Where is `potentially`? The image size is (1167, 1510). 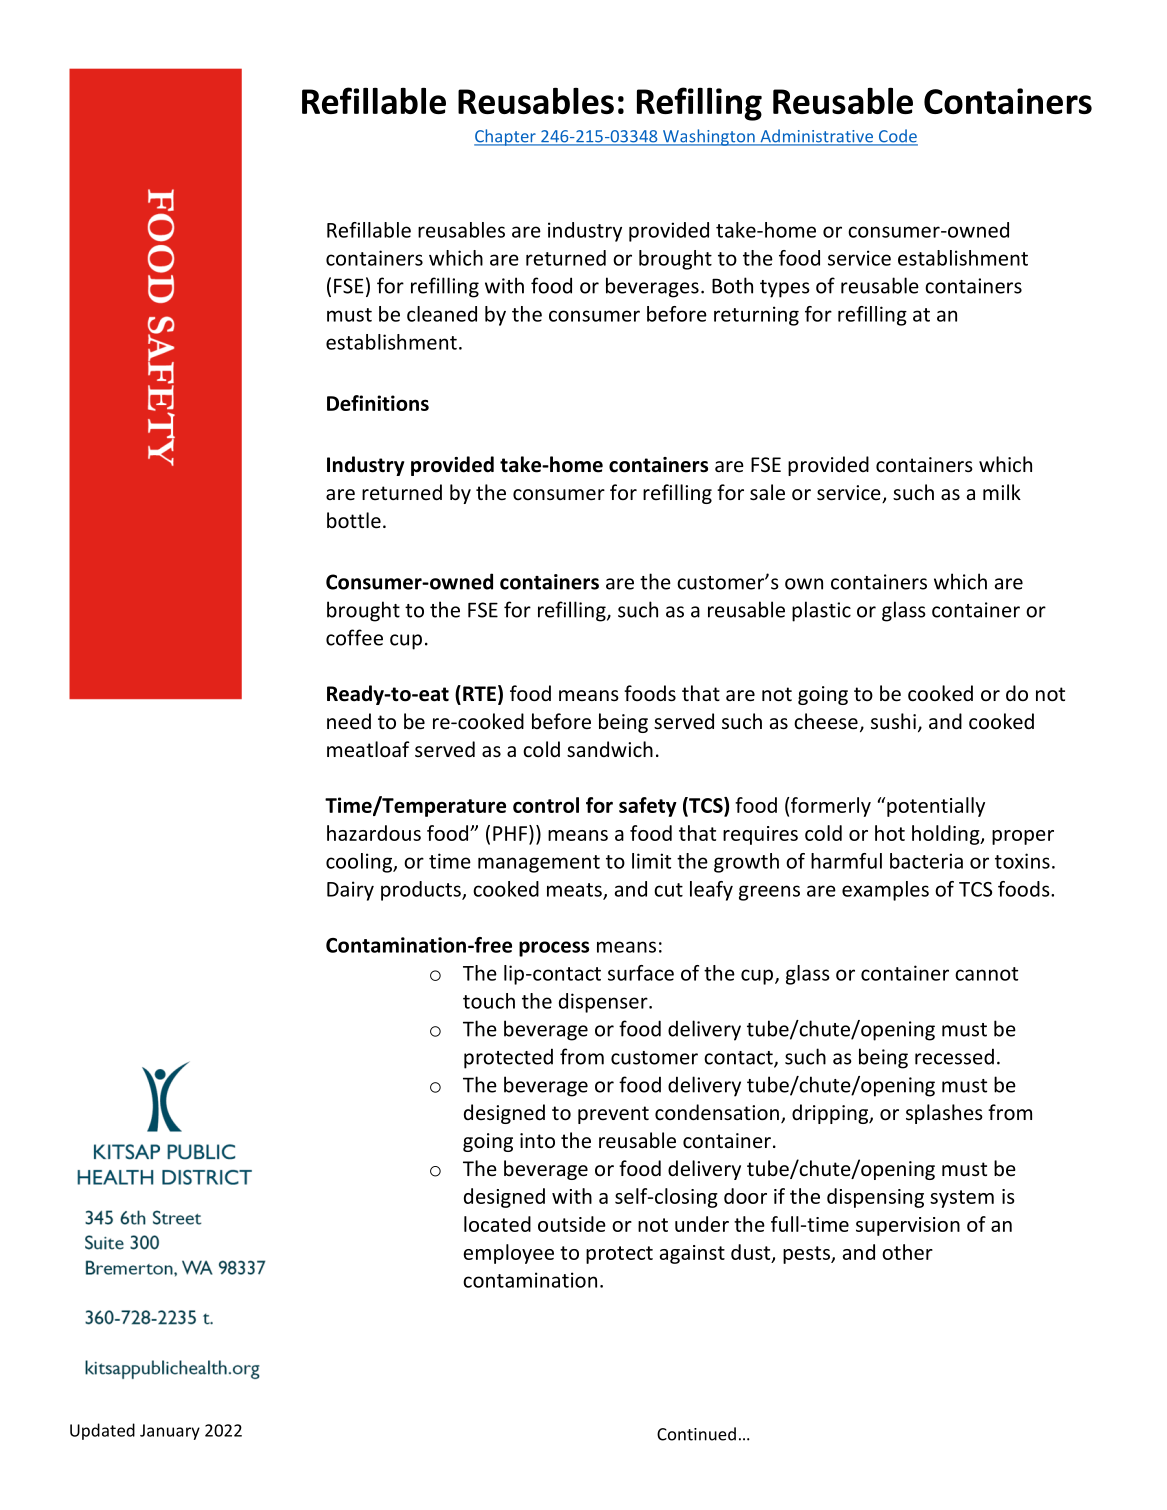 potentially is located at coordinates (936, 807).
